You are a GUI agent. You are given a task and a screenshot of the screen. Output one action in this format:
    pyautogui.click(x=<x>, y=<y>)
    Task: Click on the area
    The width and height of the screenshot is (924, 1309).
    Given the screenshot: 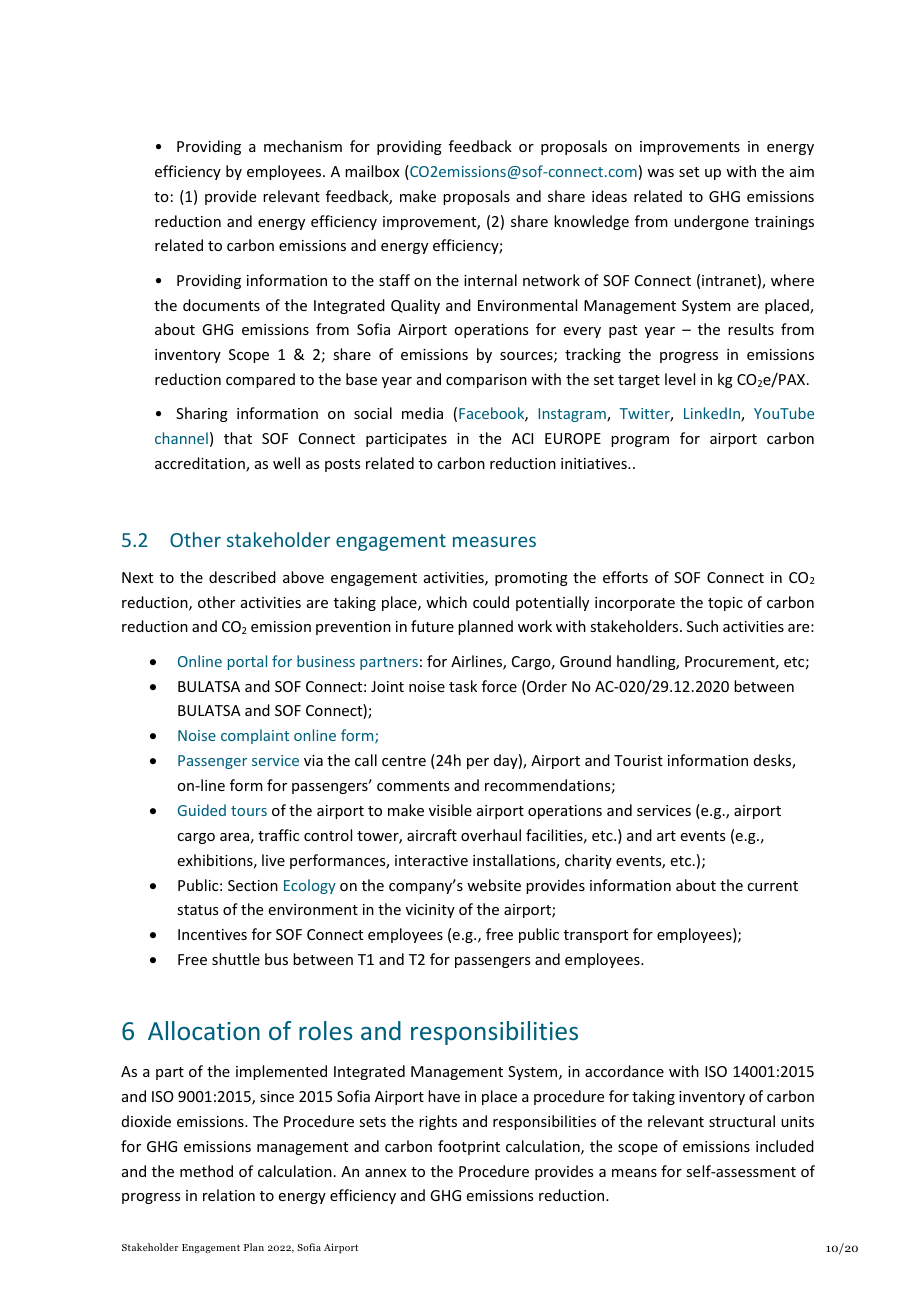 What is the action you would take?
    pyautogui.click(x=234, y=837)
